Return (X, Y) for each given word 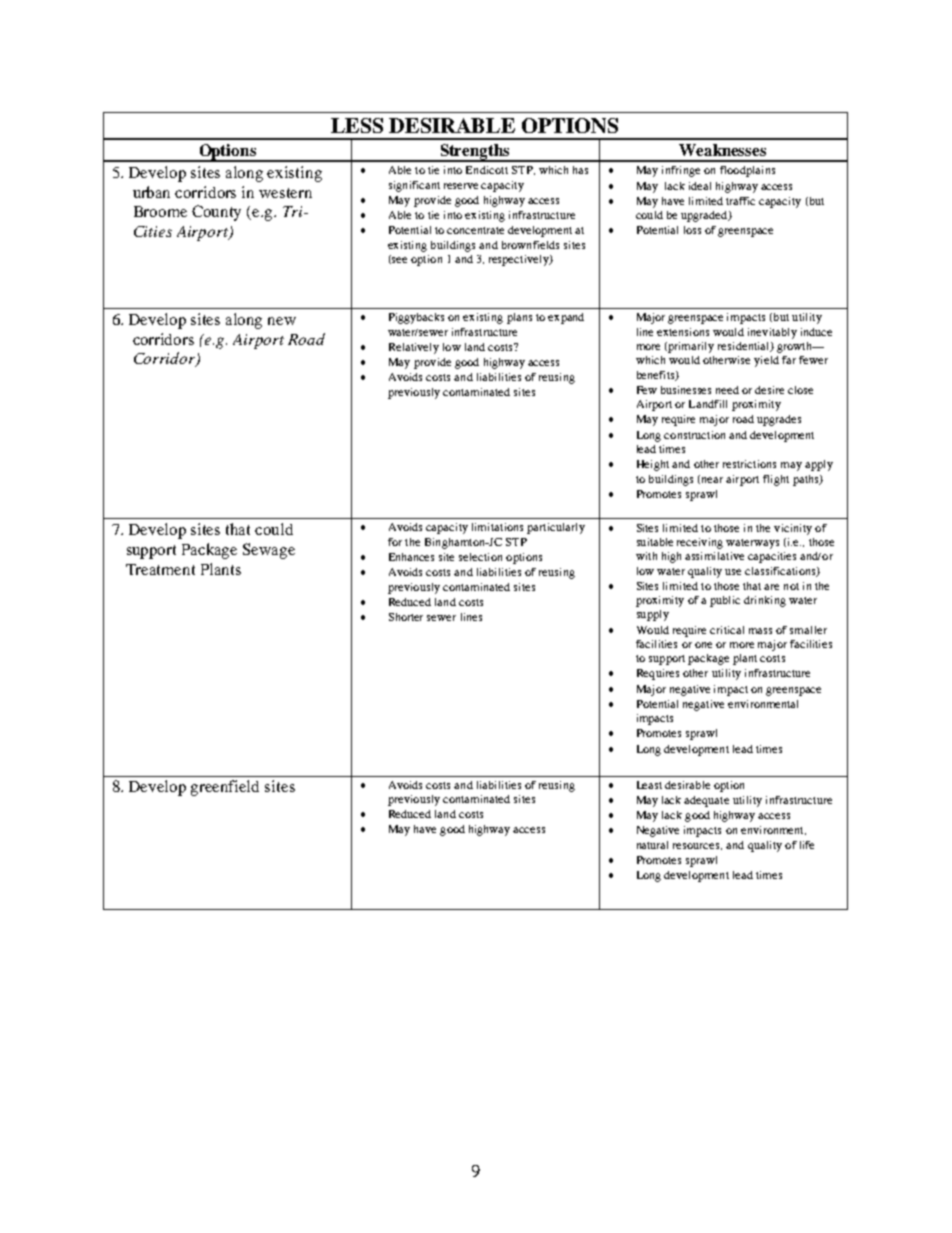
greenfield (225, 788)
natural (652, 845)
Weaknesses (722, 150)
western (285, 193)
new (282, 321)
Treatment (160, 569)
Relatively (414, 348)
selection (480, 557)
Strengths (475, 153)
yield (766, 361)
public (725, 601)
